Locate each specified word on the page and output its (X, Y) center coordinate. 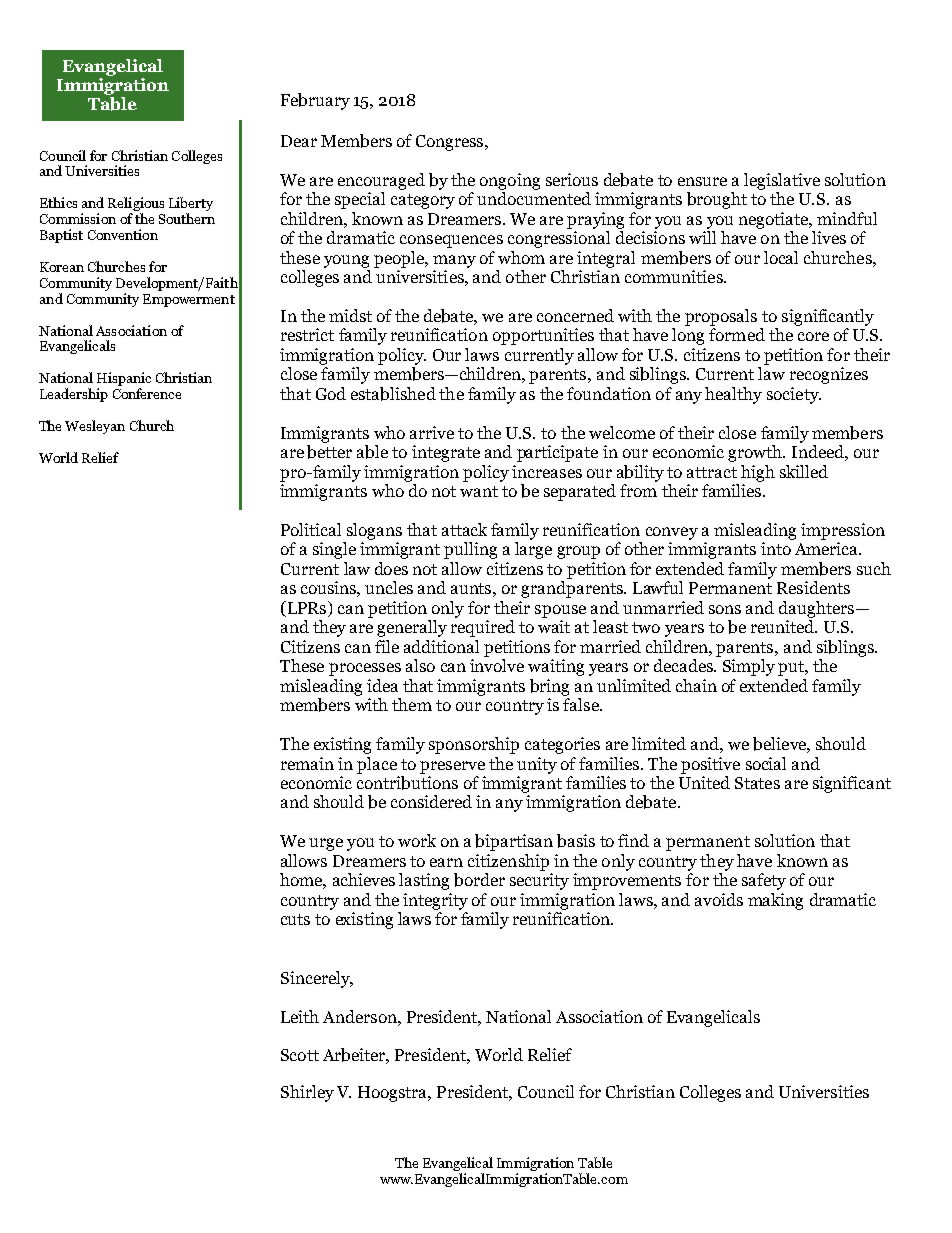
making (775, 901)
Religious (136, 205)
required (483, 628)
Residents (813, 587)
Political (311, 529)
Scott (300, 1055)
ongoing (510, 181)
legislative (782, 181)
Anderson (361, 1016)
